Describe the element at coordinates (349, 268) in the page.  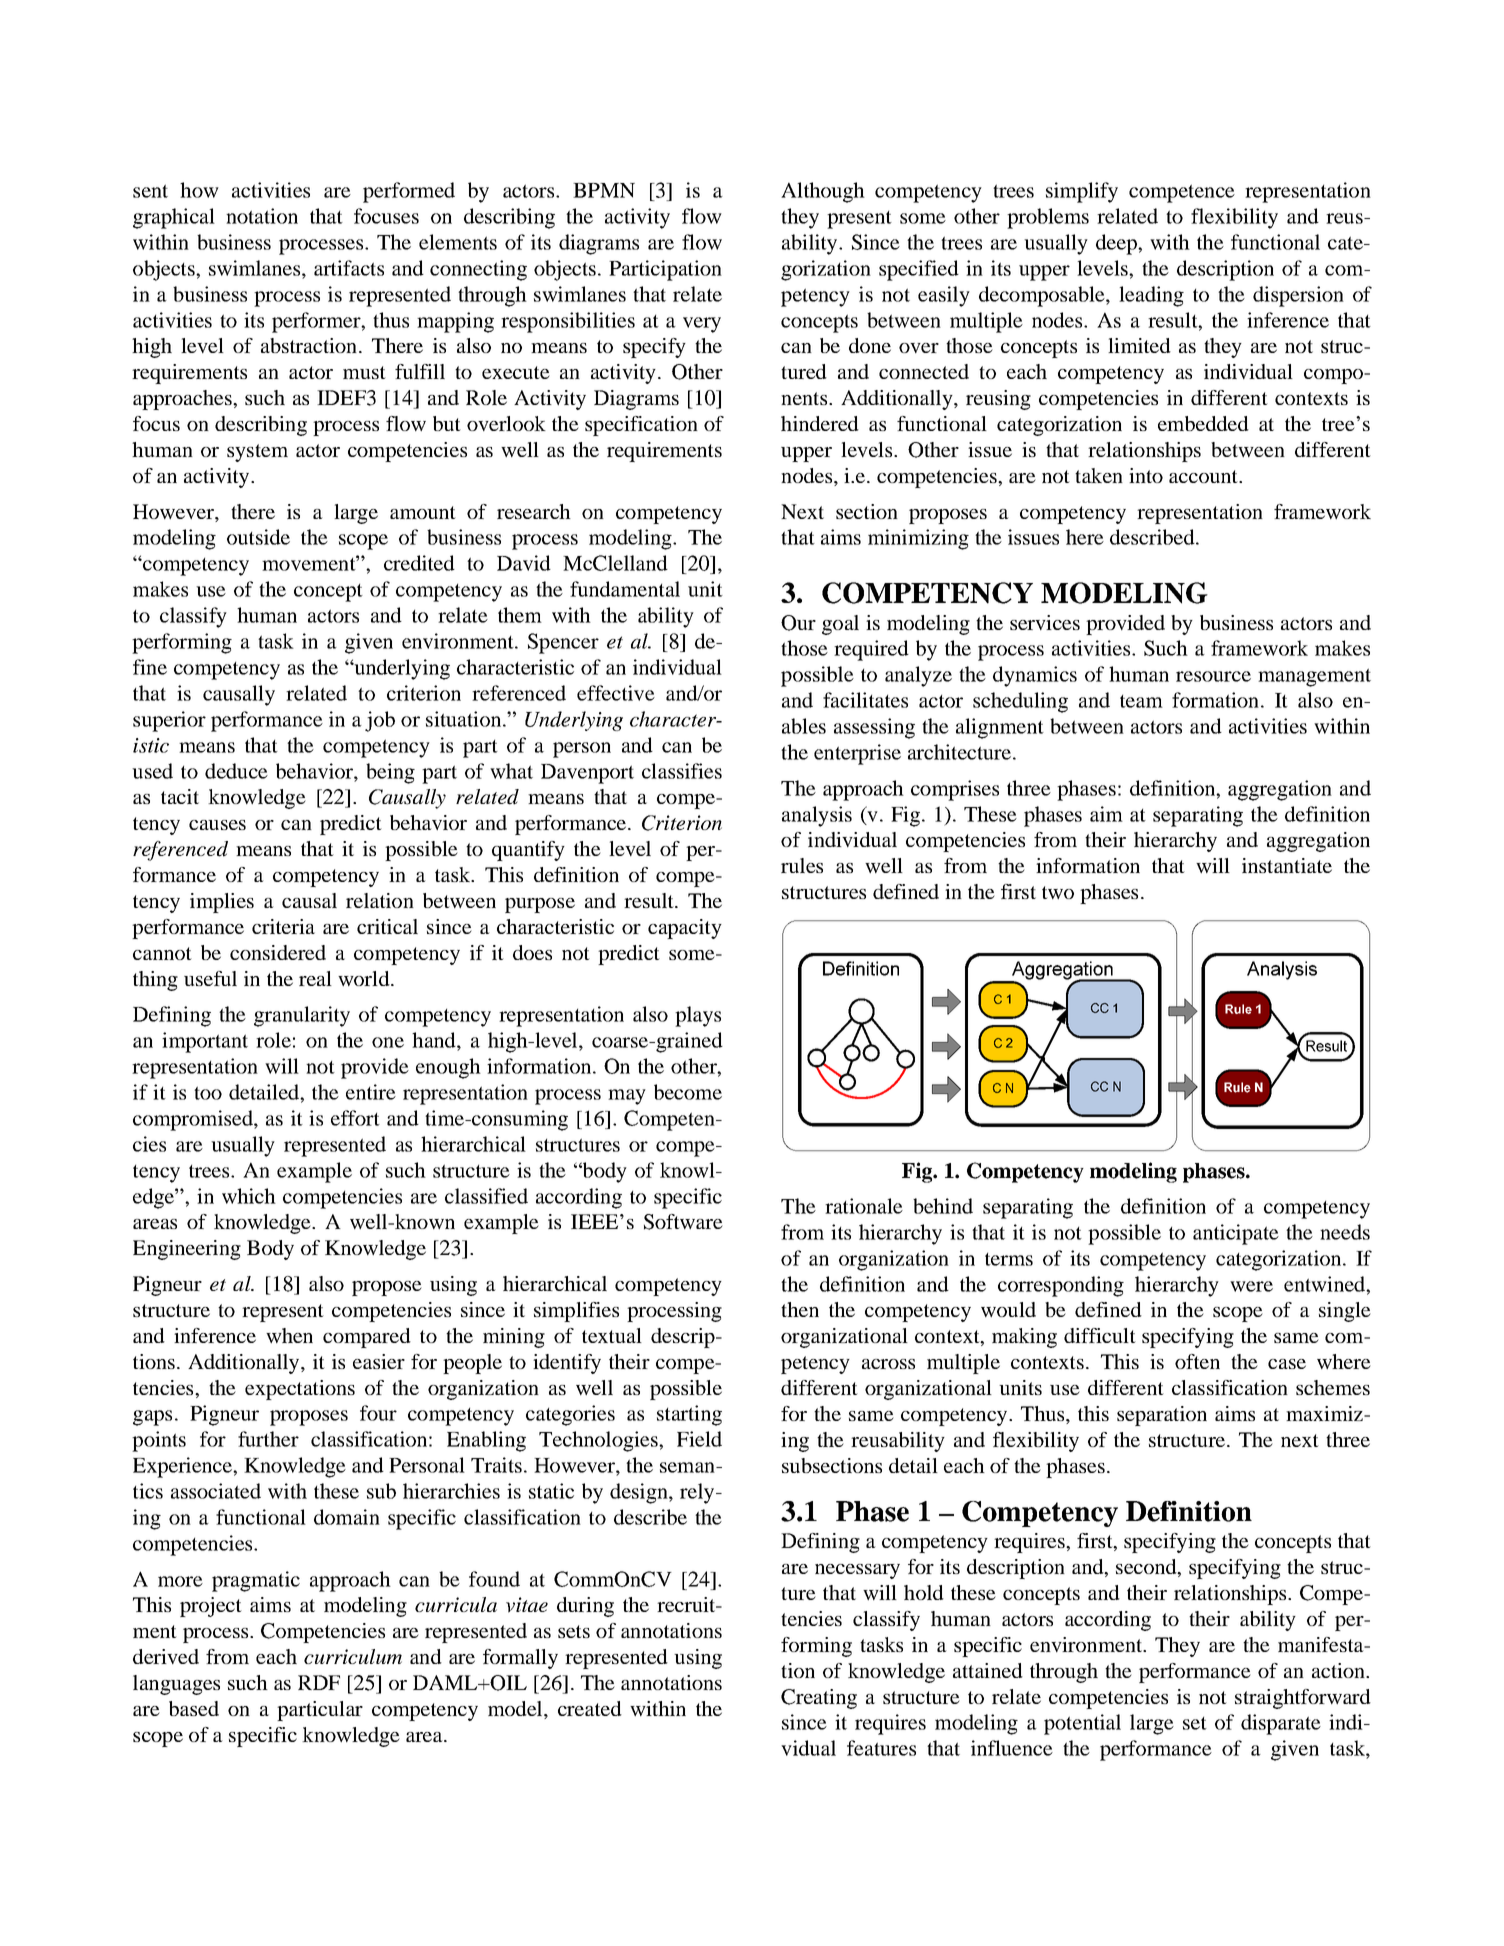
I see `artifacts` at that location.
